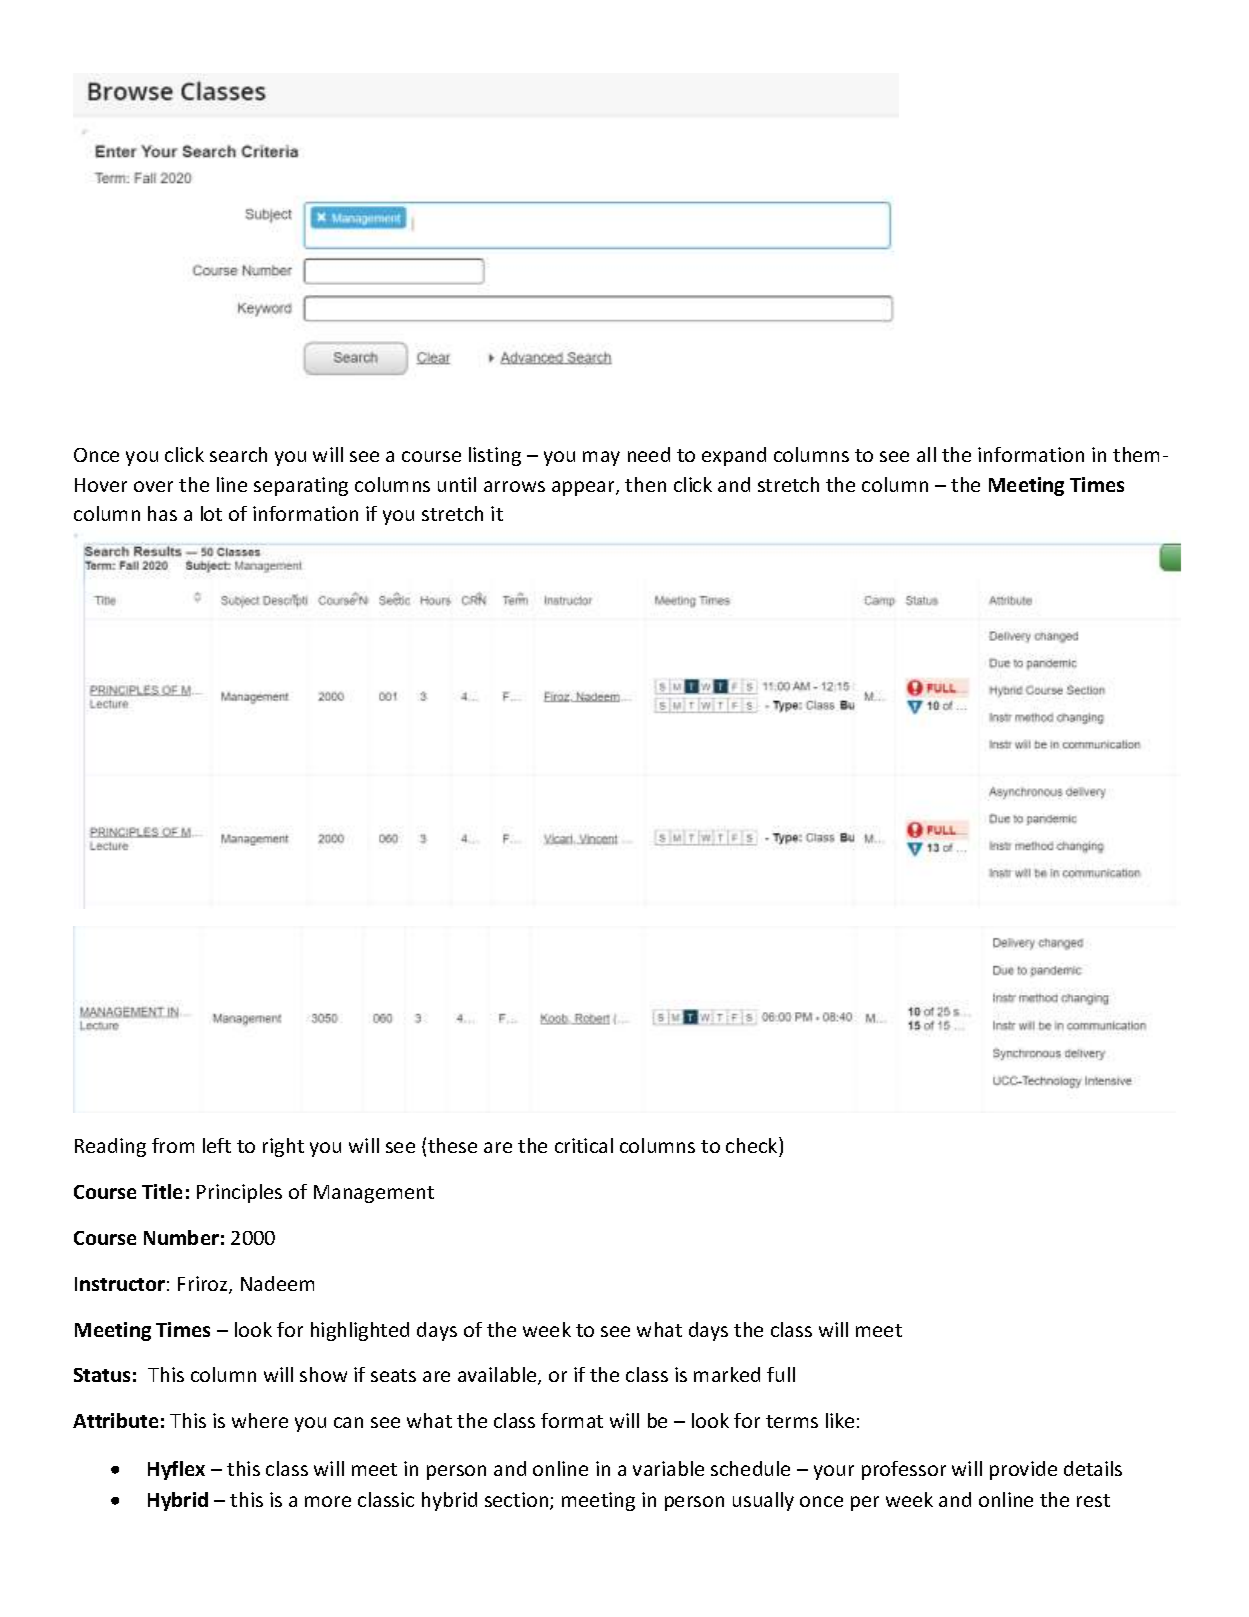 This image has height=1617, width=1249. What do you see at coordinates (211, 513) in the image?
I see `lot` at bounding box center [211, 513].
